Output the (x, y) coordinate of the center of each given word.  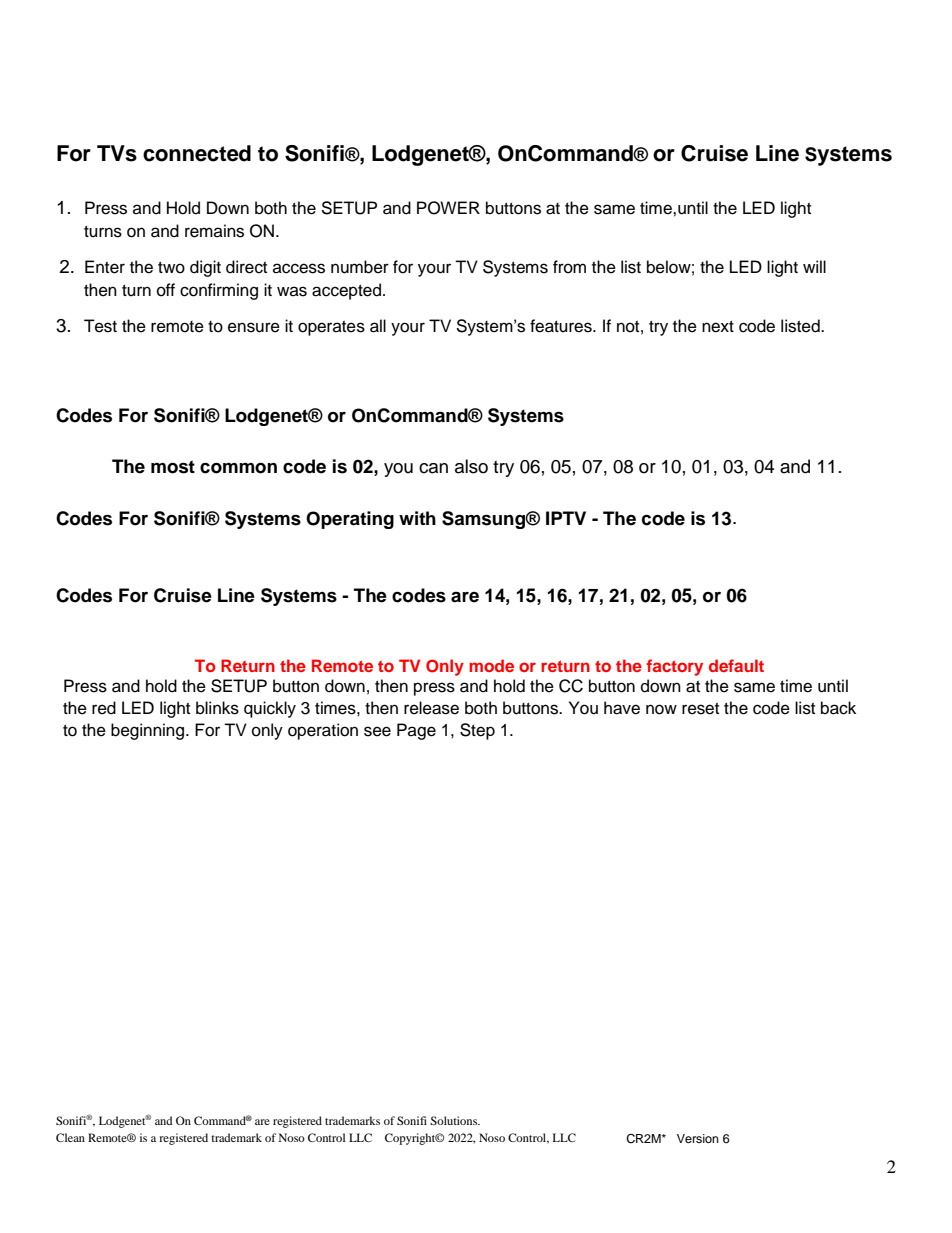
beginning (149, 731)
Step (477, 731)
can (433, 468)
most (173, 467)
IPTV (566, 518)
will (814, 266)
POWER (448, 208)
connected (197, 153)
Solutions (455, 1120)
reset (700, 709)
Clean (70, 1137)
